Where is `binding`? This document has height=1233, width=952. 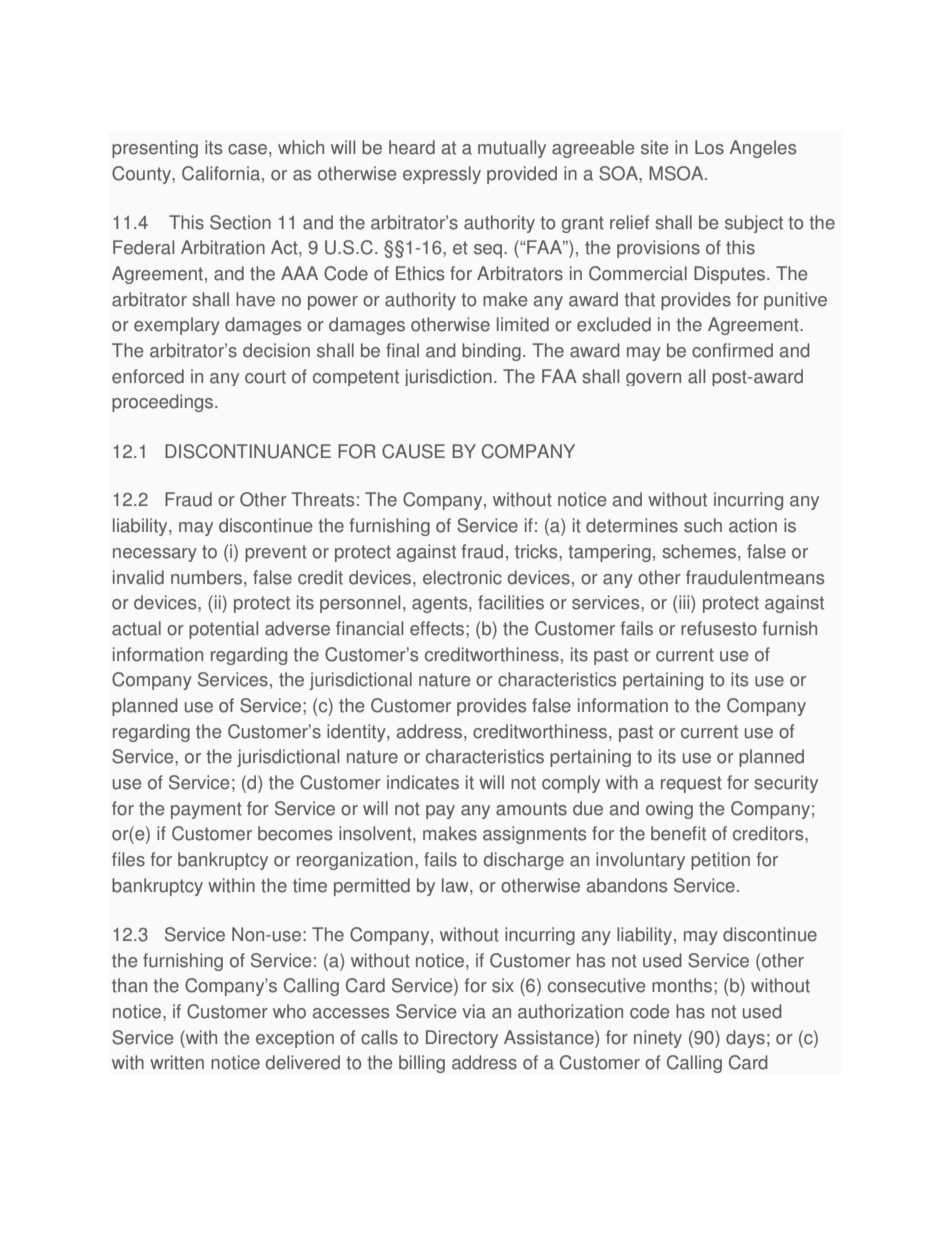 binding is located at coordinates (491, 352).
